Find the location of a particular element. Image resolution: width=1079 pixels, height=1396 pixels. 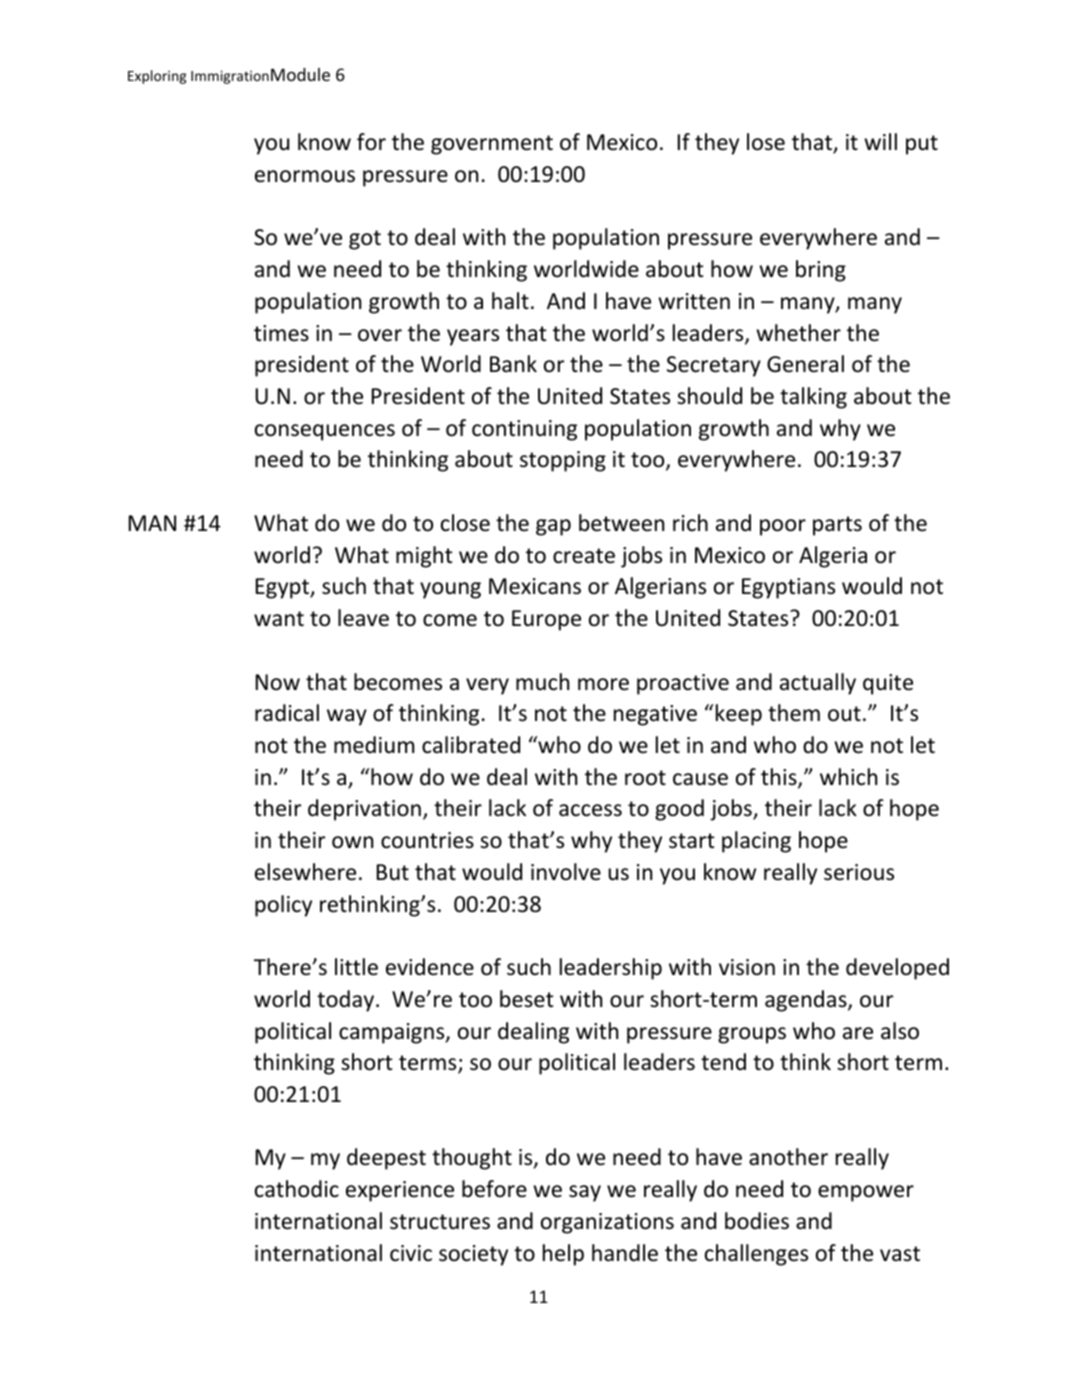

Bank is located at coordinates (513, 364).
